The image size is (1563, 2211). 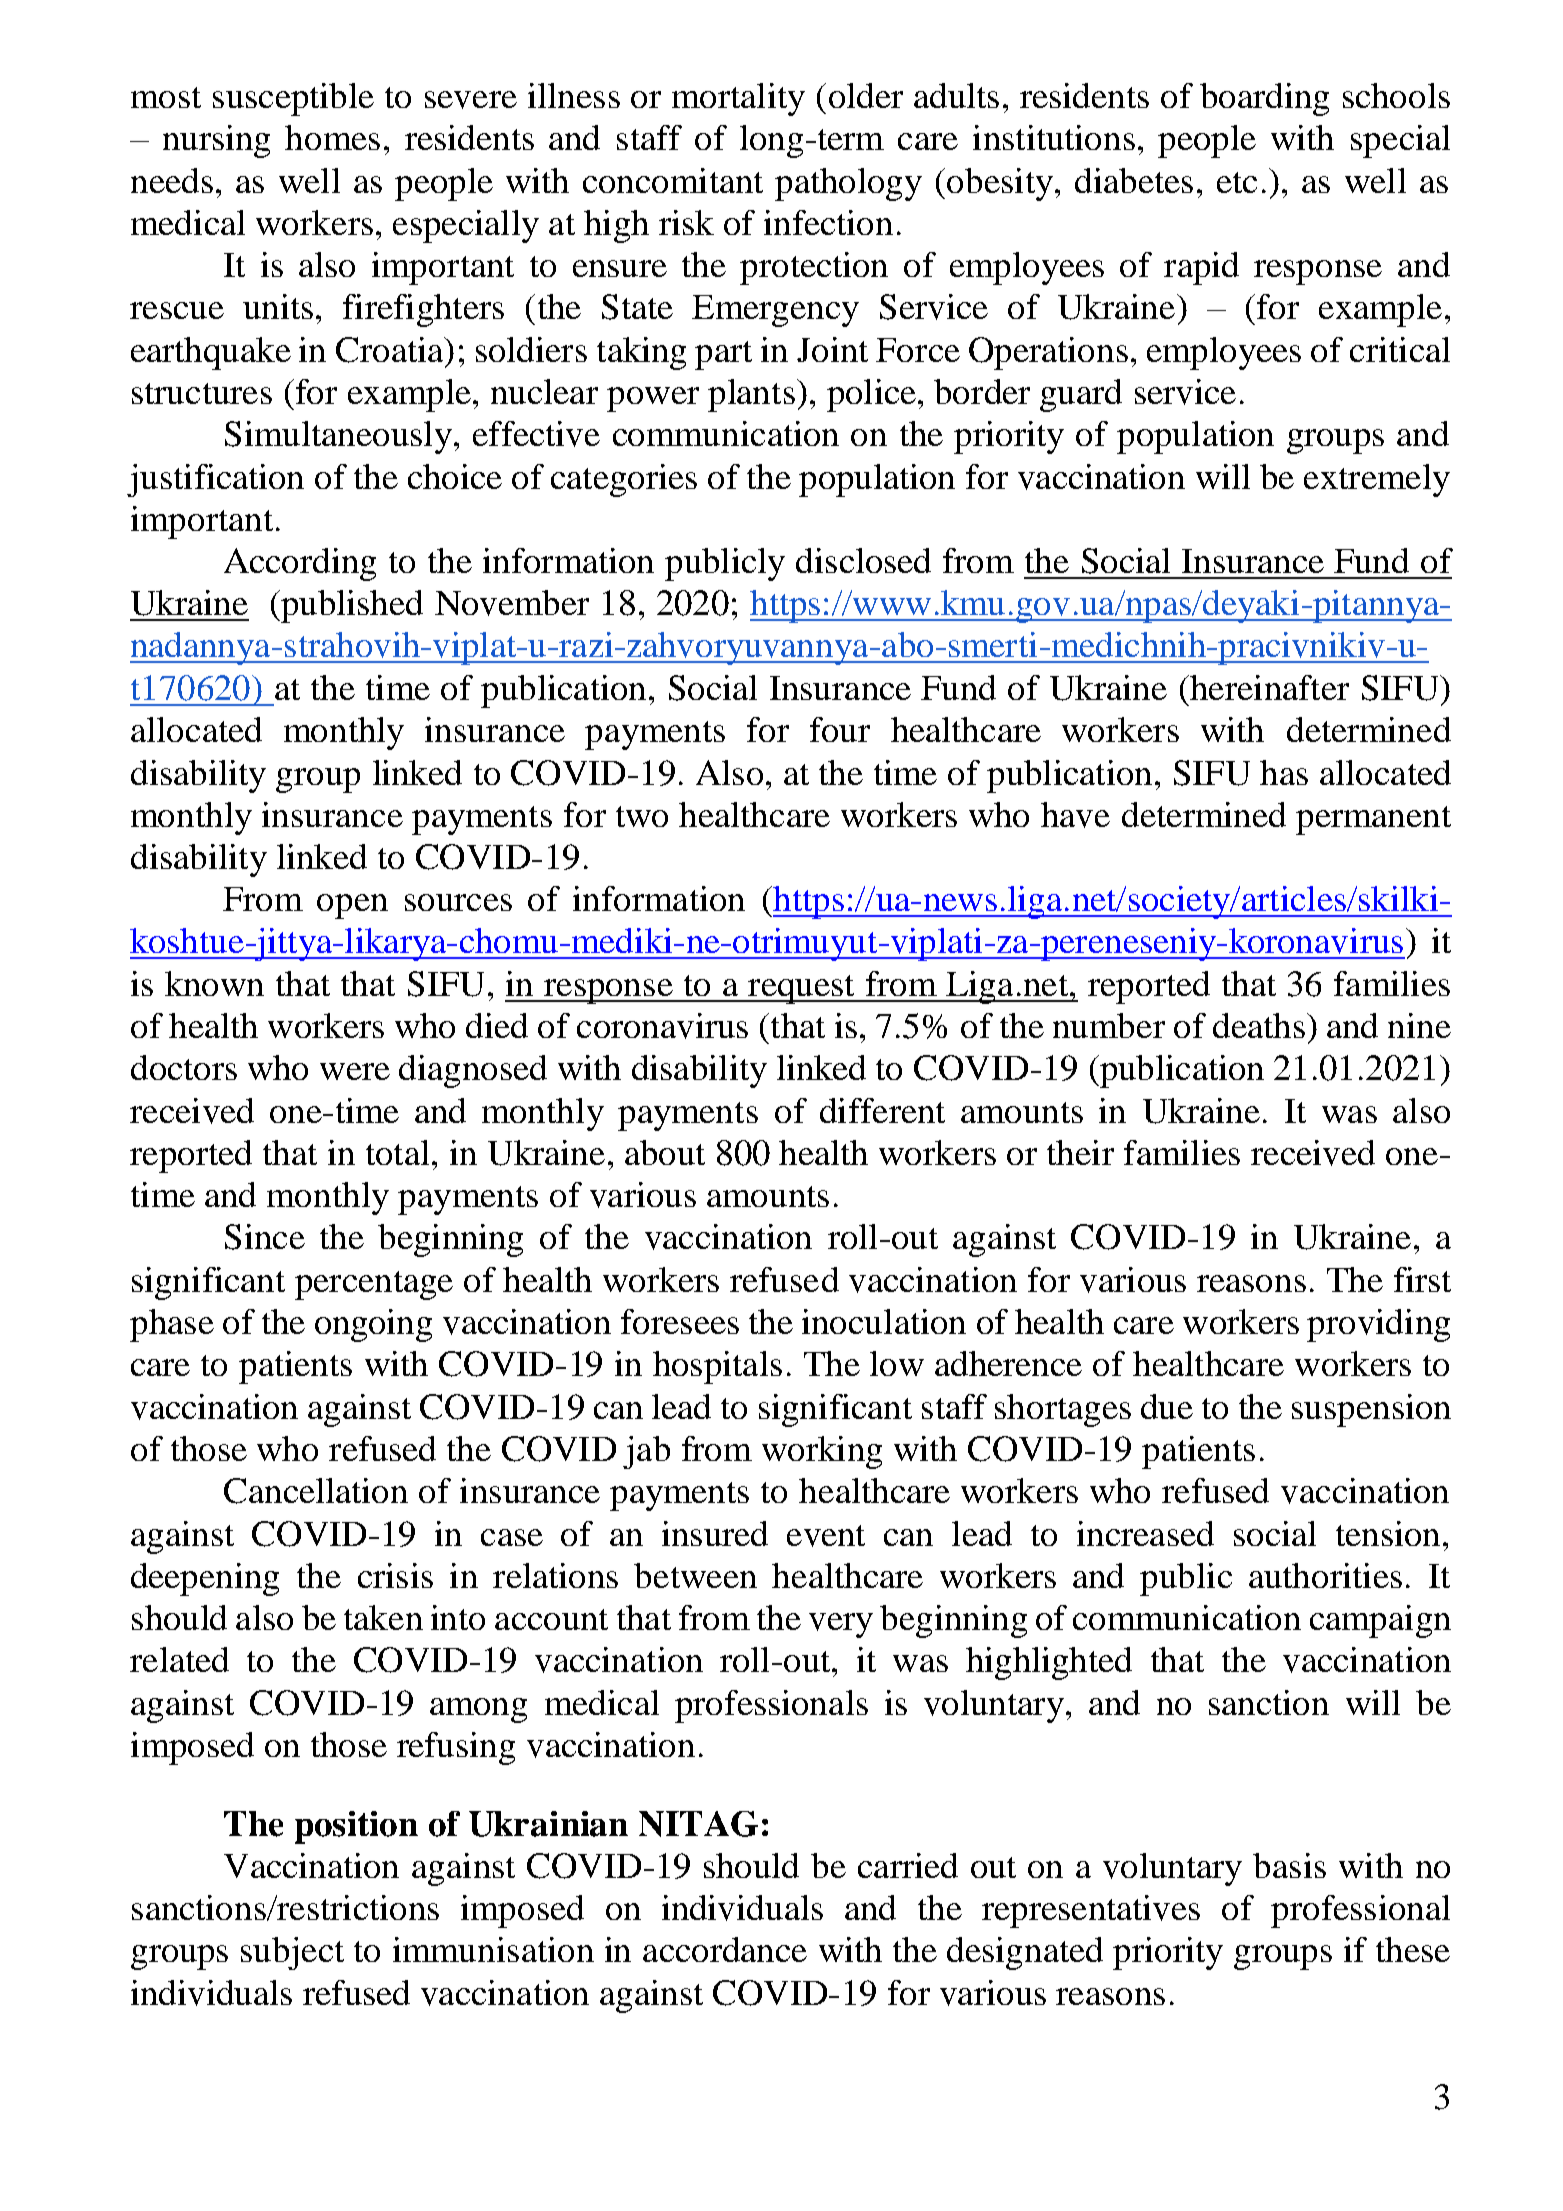 I want to click on subject, so click(x=292, y=1953).
